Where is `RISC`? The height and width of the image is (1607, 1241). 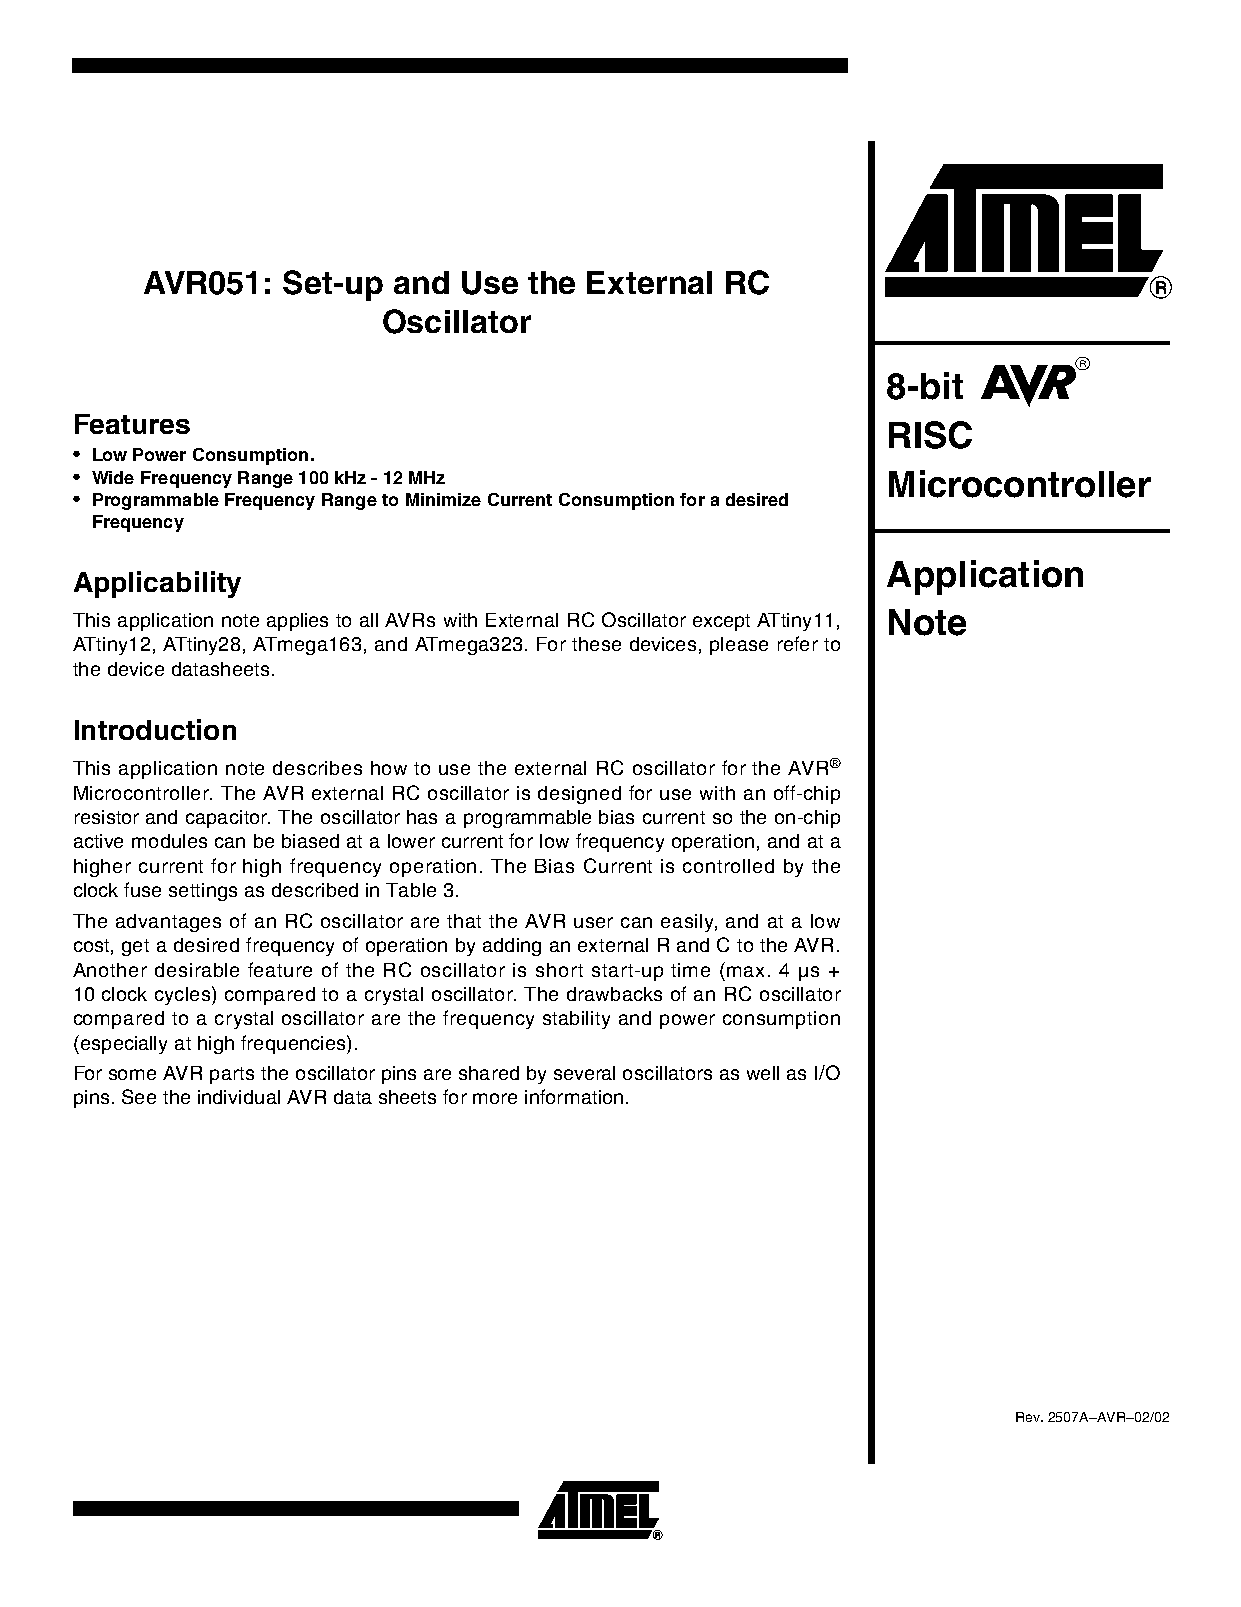
RISC is located at coordinates (930, 435).
